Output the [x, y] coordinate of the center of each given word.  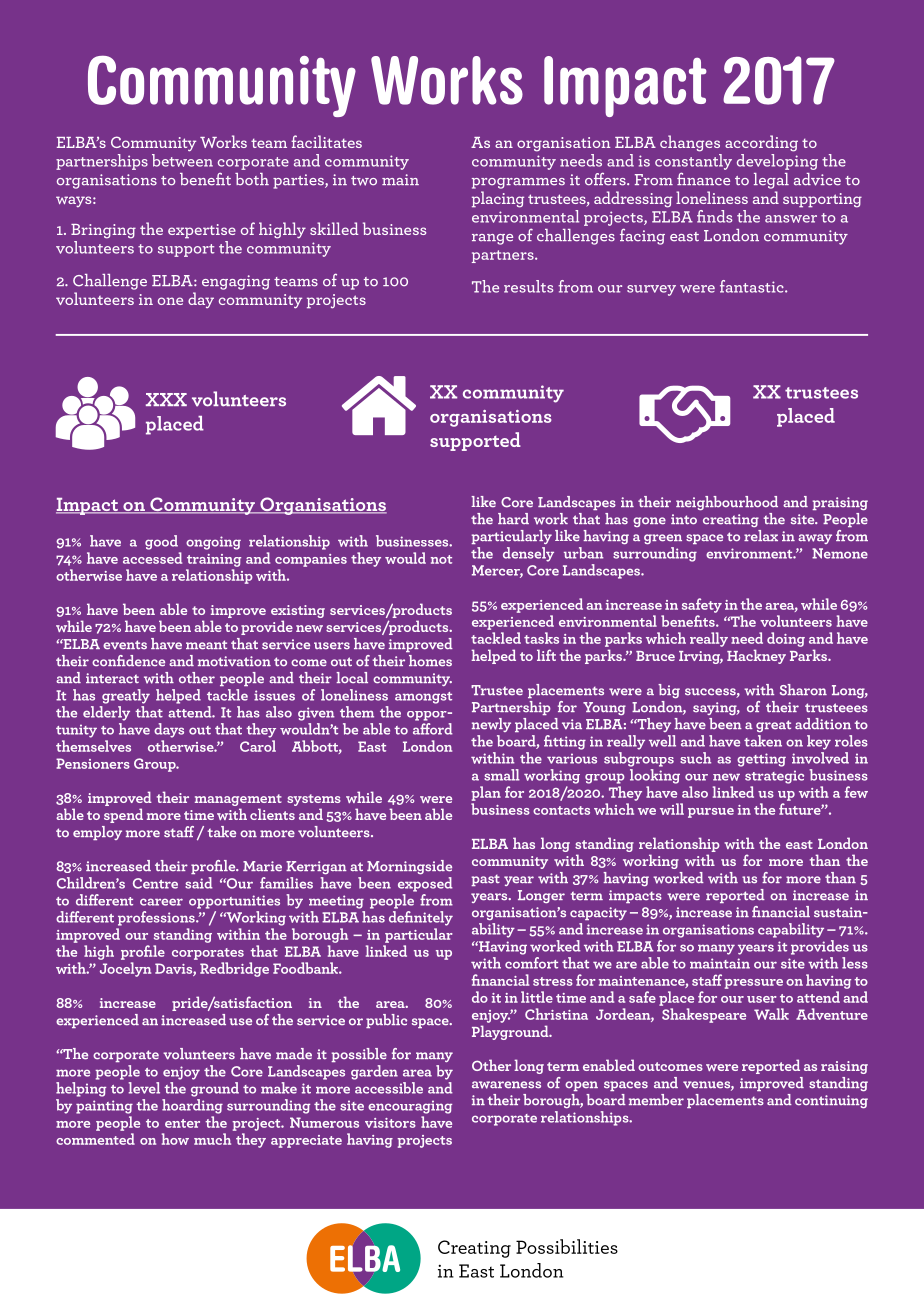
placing [498, 199]
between [182, 160]
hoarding [192, 1106]
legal [771, 181]
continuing [831, 1101]
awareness [506, 1085]
